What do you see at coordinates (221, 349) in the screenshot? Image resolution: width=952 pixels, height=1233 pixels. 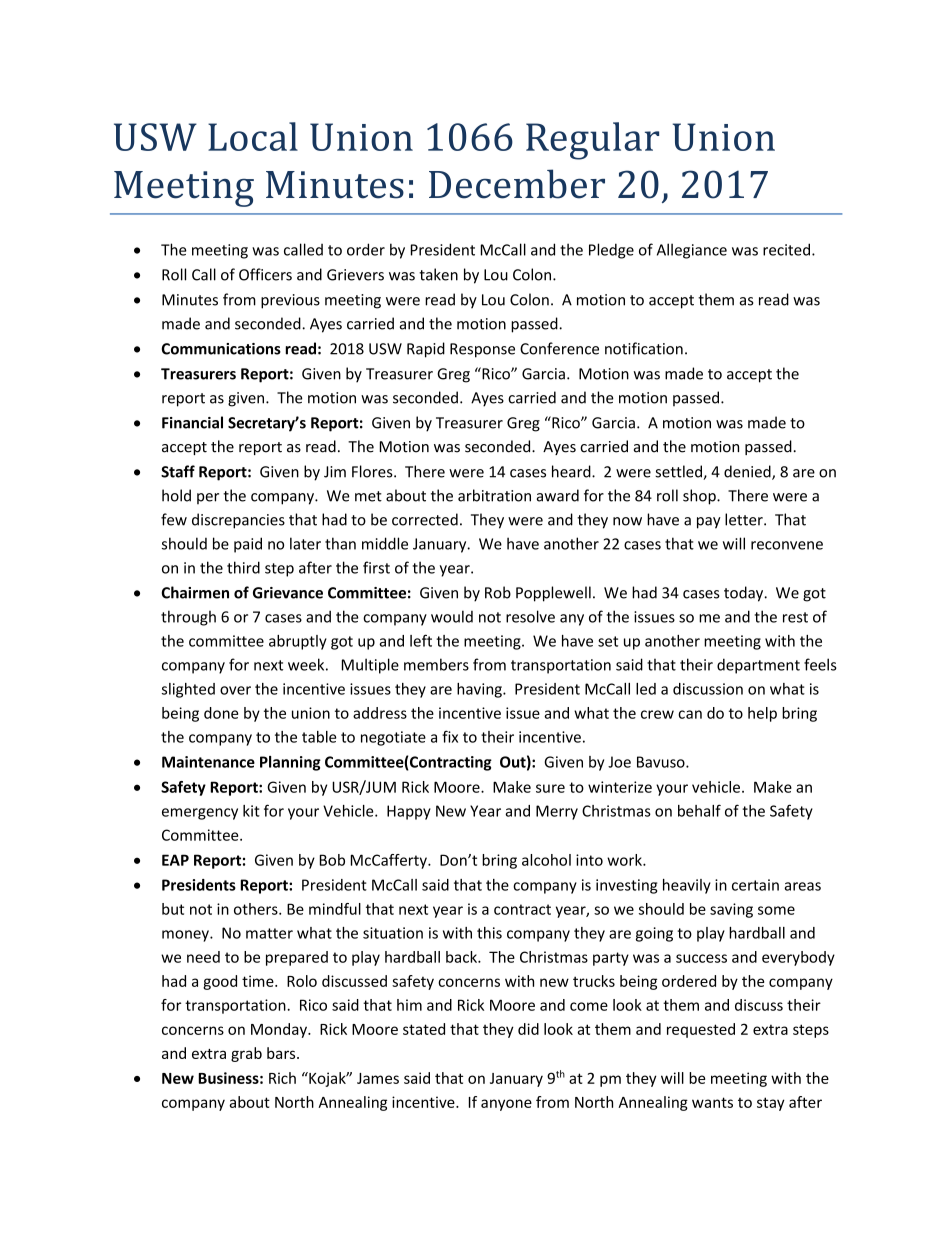 I see `Communications` at bounding box center [221, 349].
